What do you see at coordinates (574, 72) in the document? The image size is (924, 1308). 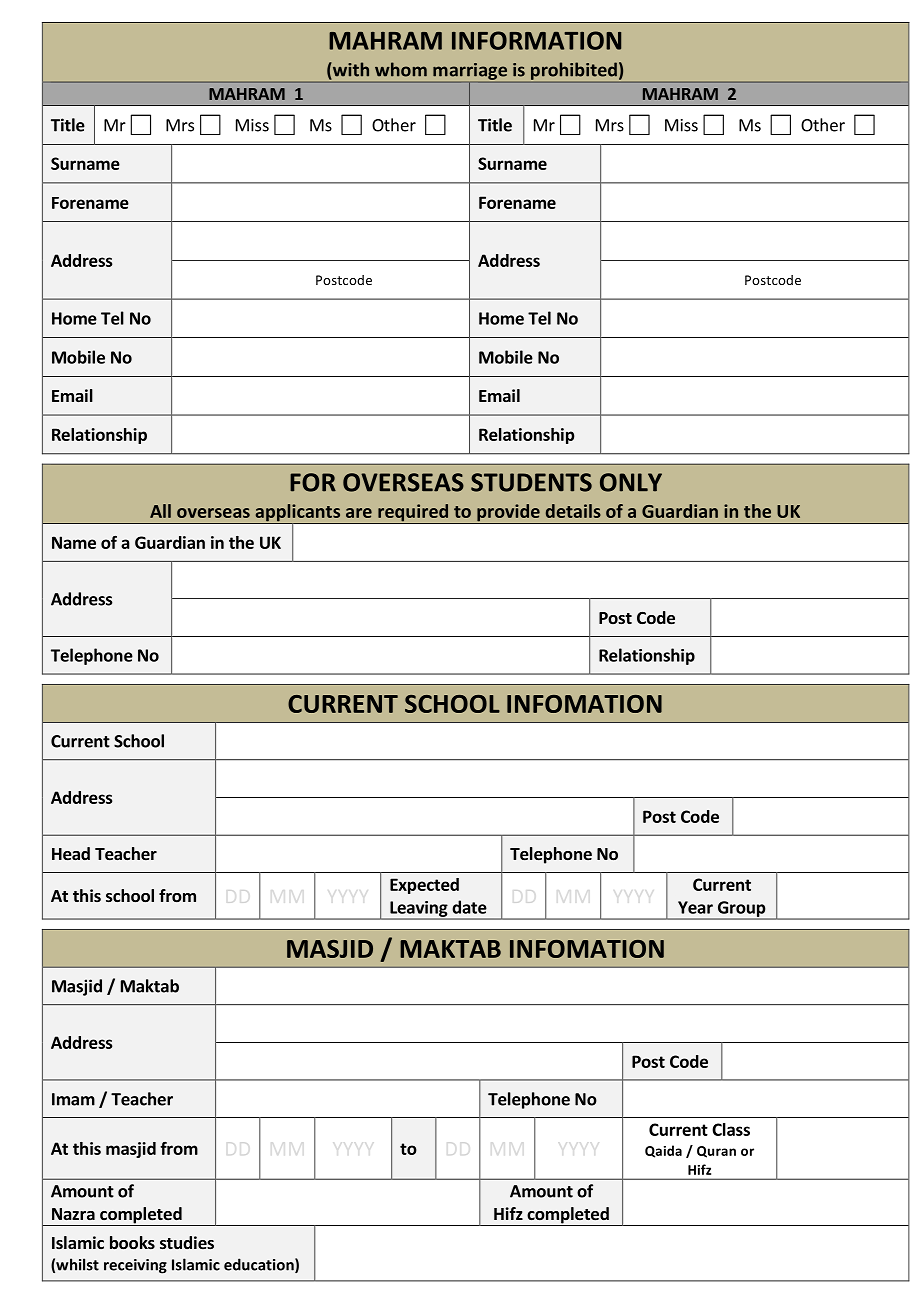 I see `prohibited` at bounding box center [574, 72].
